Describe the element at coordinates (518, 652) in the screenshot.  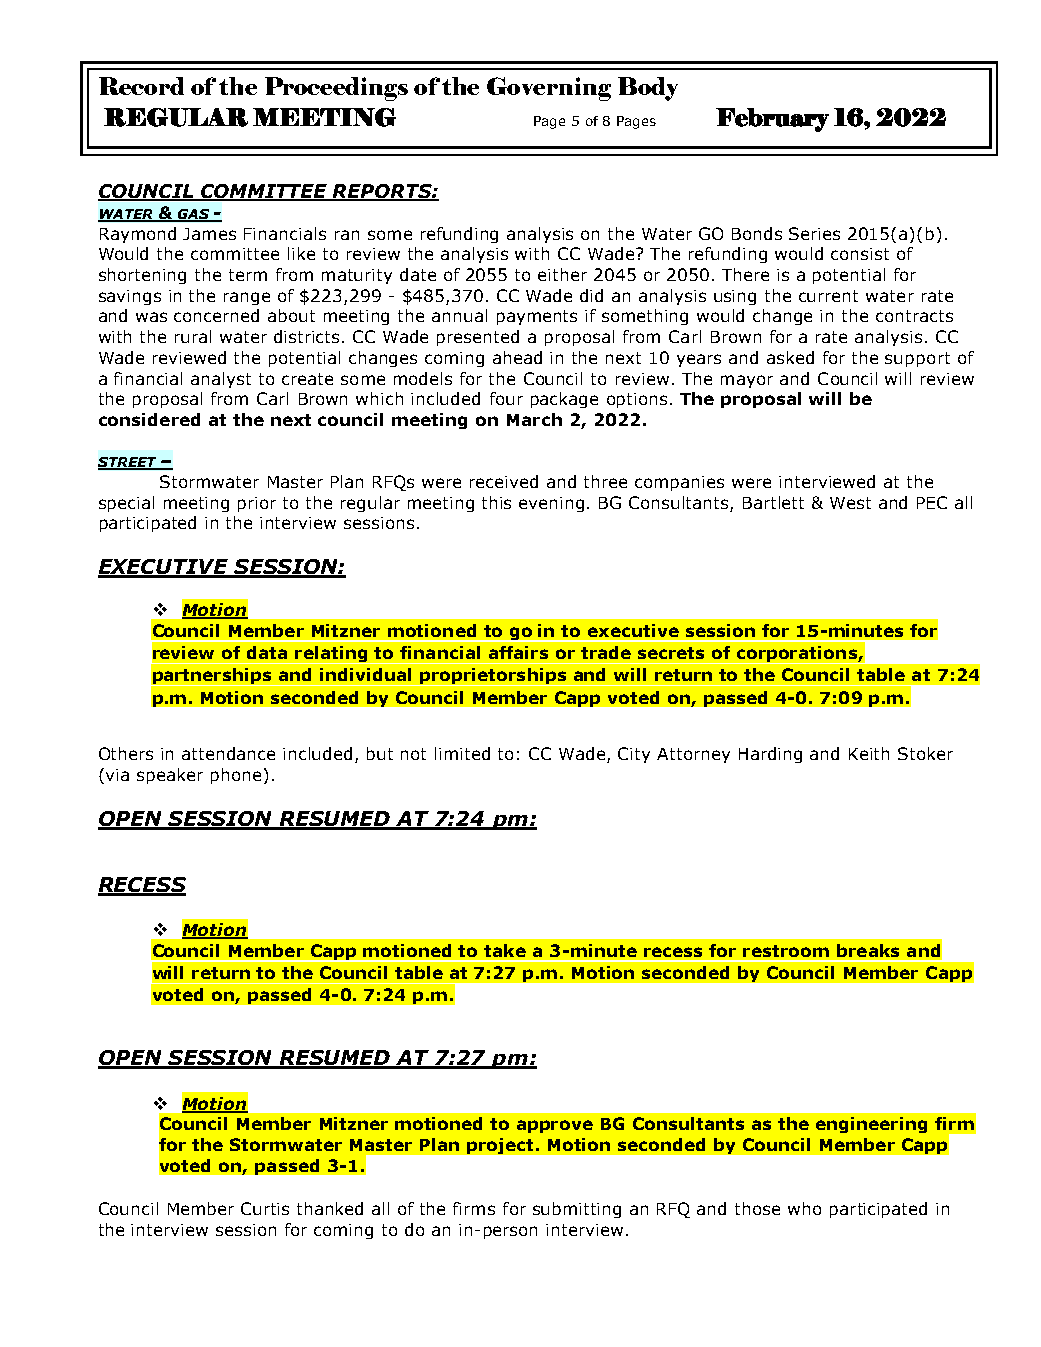
I see `affairs` at that location.
